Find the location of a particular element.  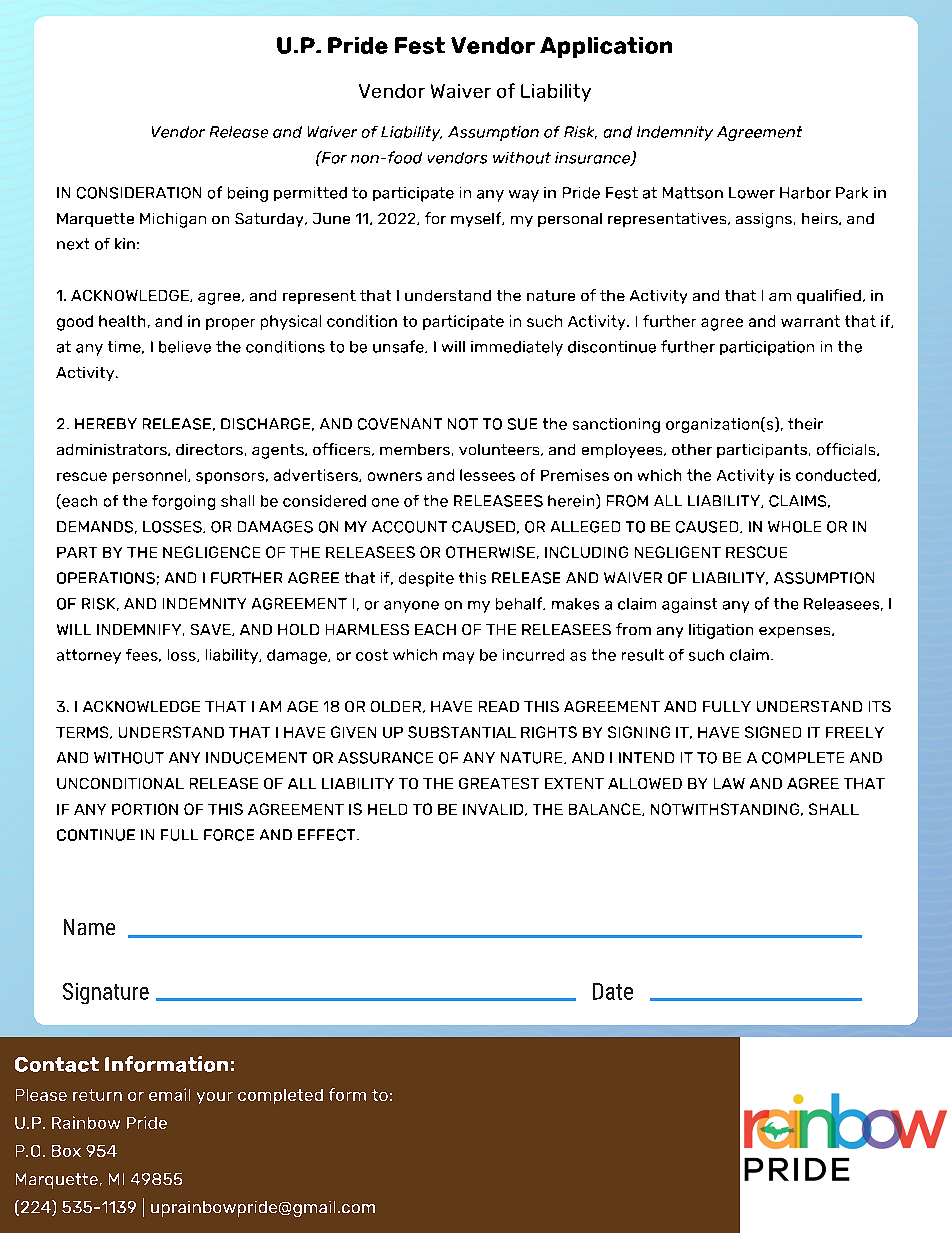

Harbor is located at coordinates (805, 193).
